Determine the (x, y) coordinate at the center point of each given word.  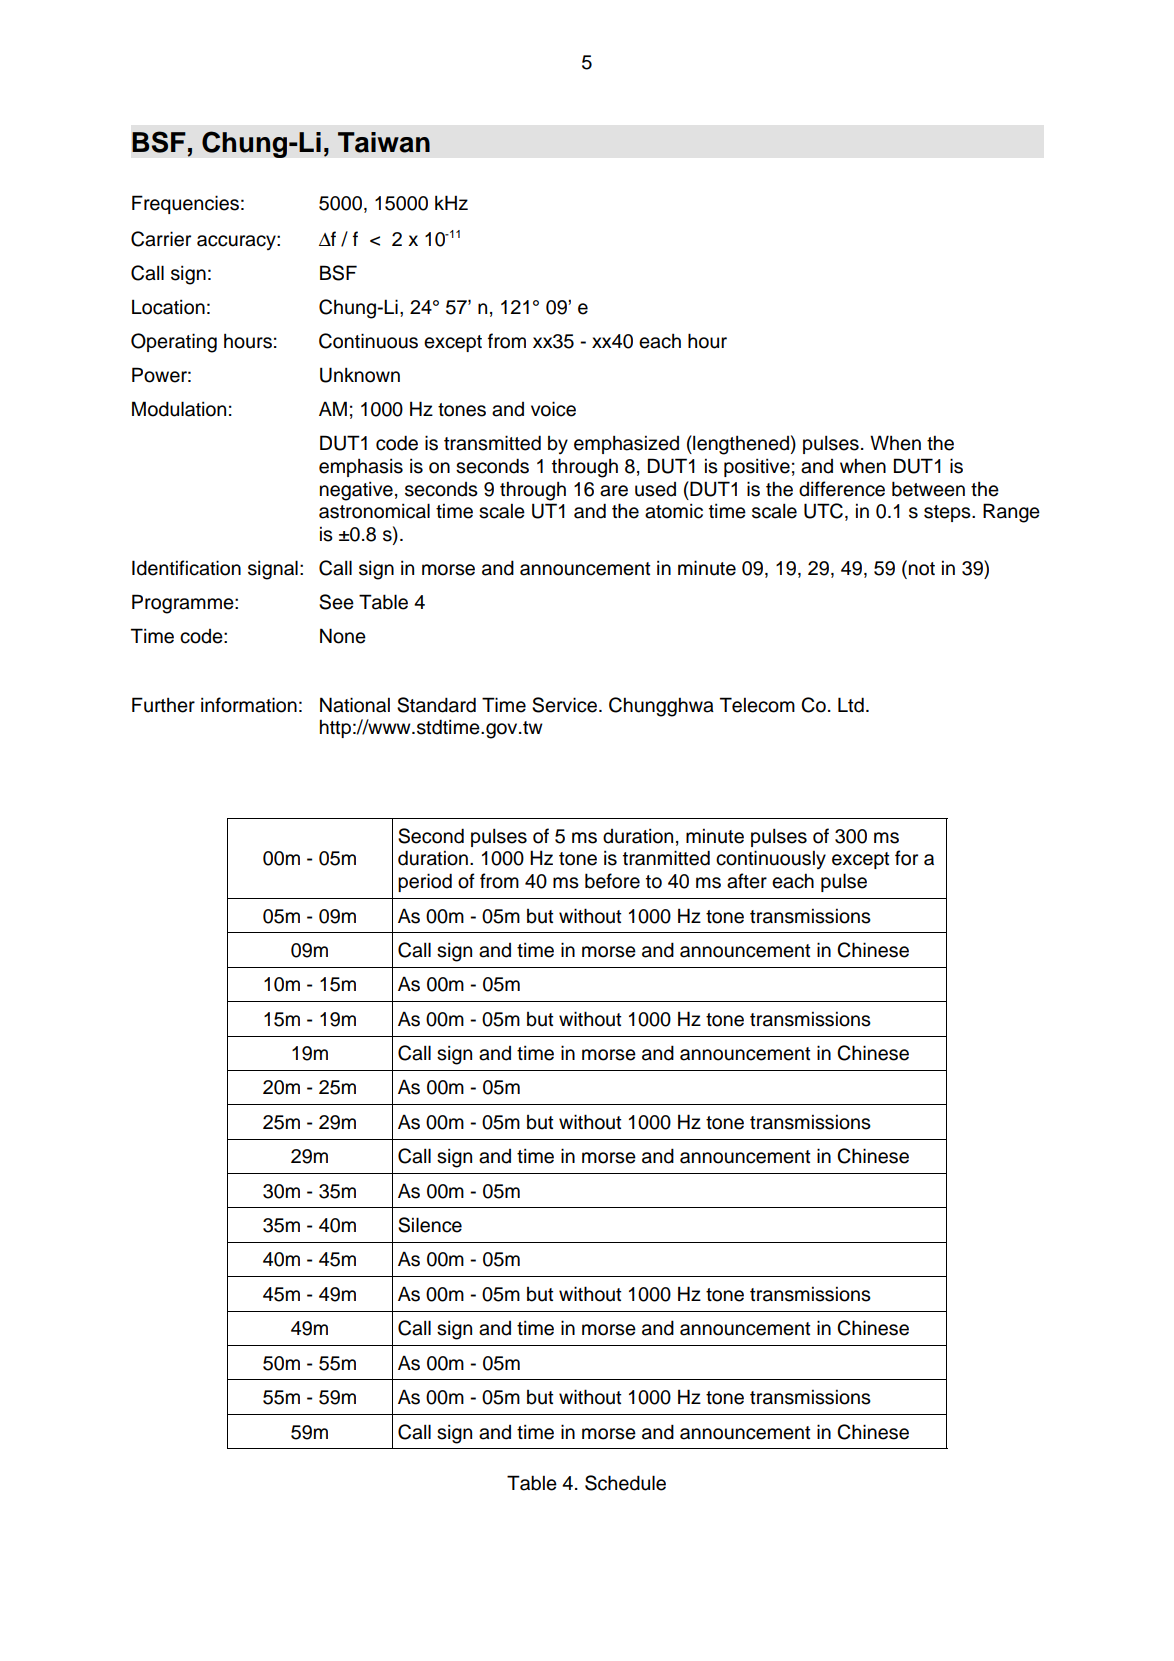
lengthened (740, 445)
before (612, 881)
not (922, 569)
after (747, 881)
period (425, 882)
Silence (430, 1225)
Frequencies (185, 204)
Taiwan (384, 142)
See (336, 602)
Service (564, 705)
